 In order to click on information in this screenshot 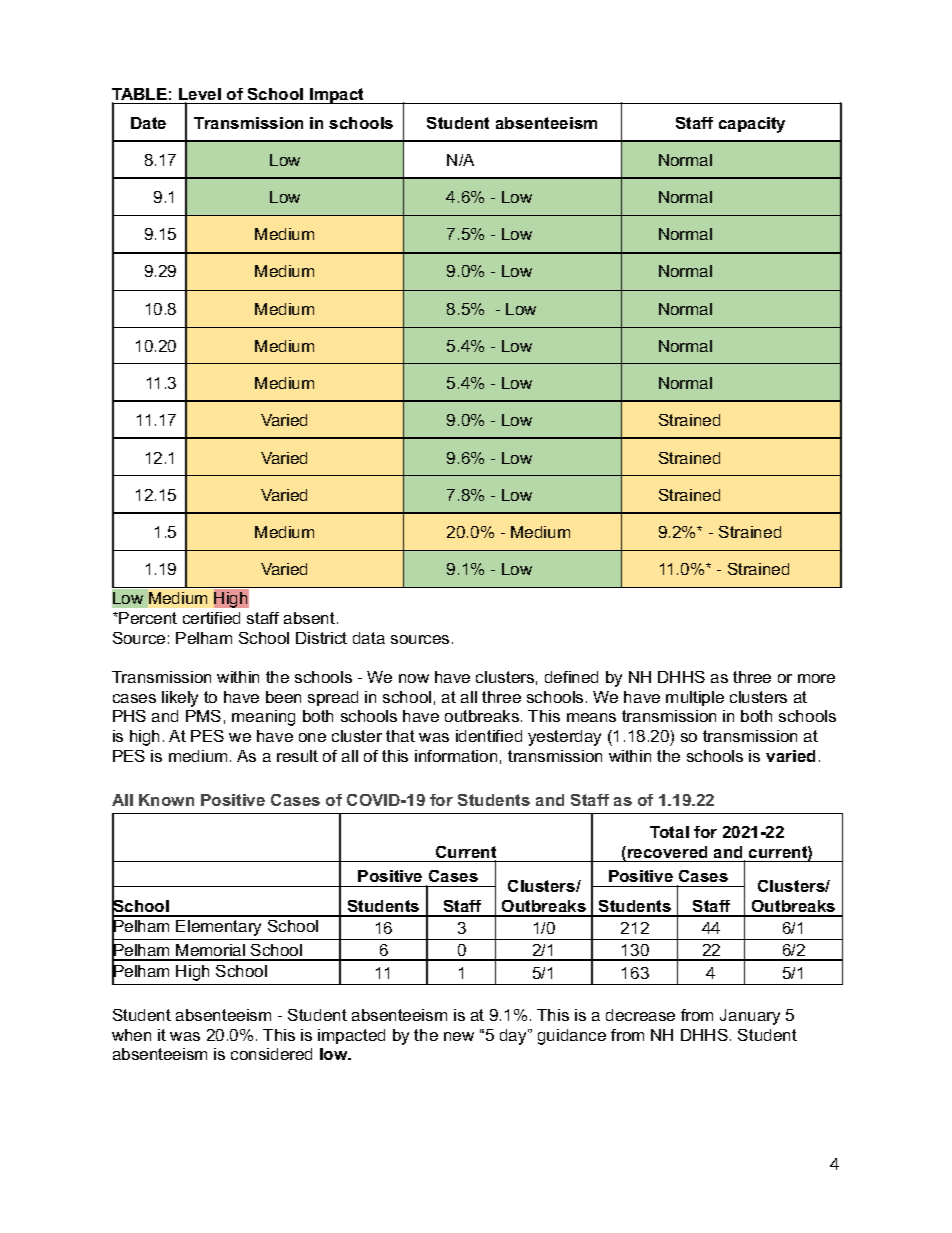, I will do `click(456, 756)`.
